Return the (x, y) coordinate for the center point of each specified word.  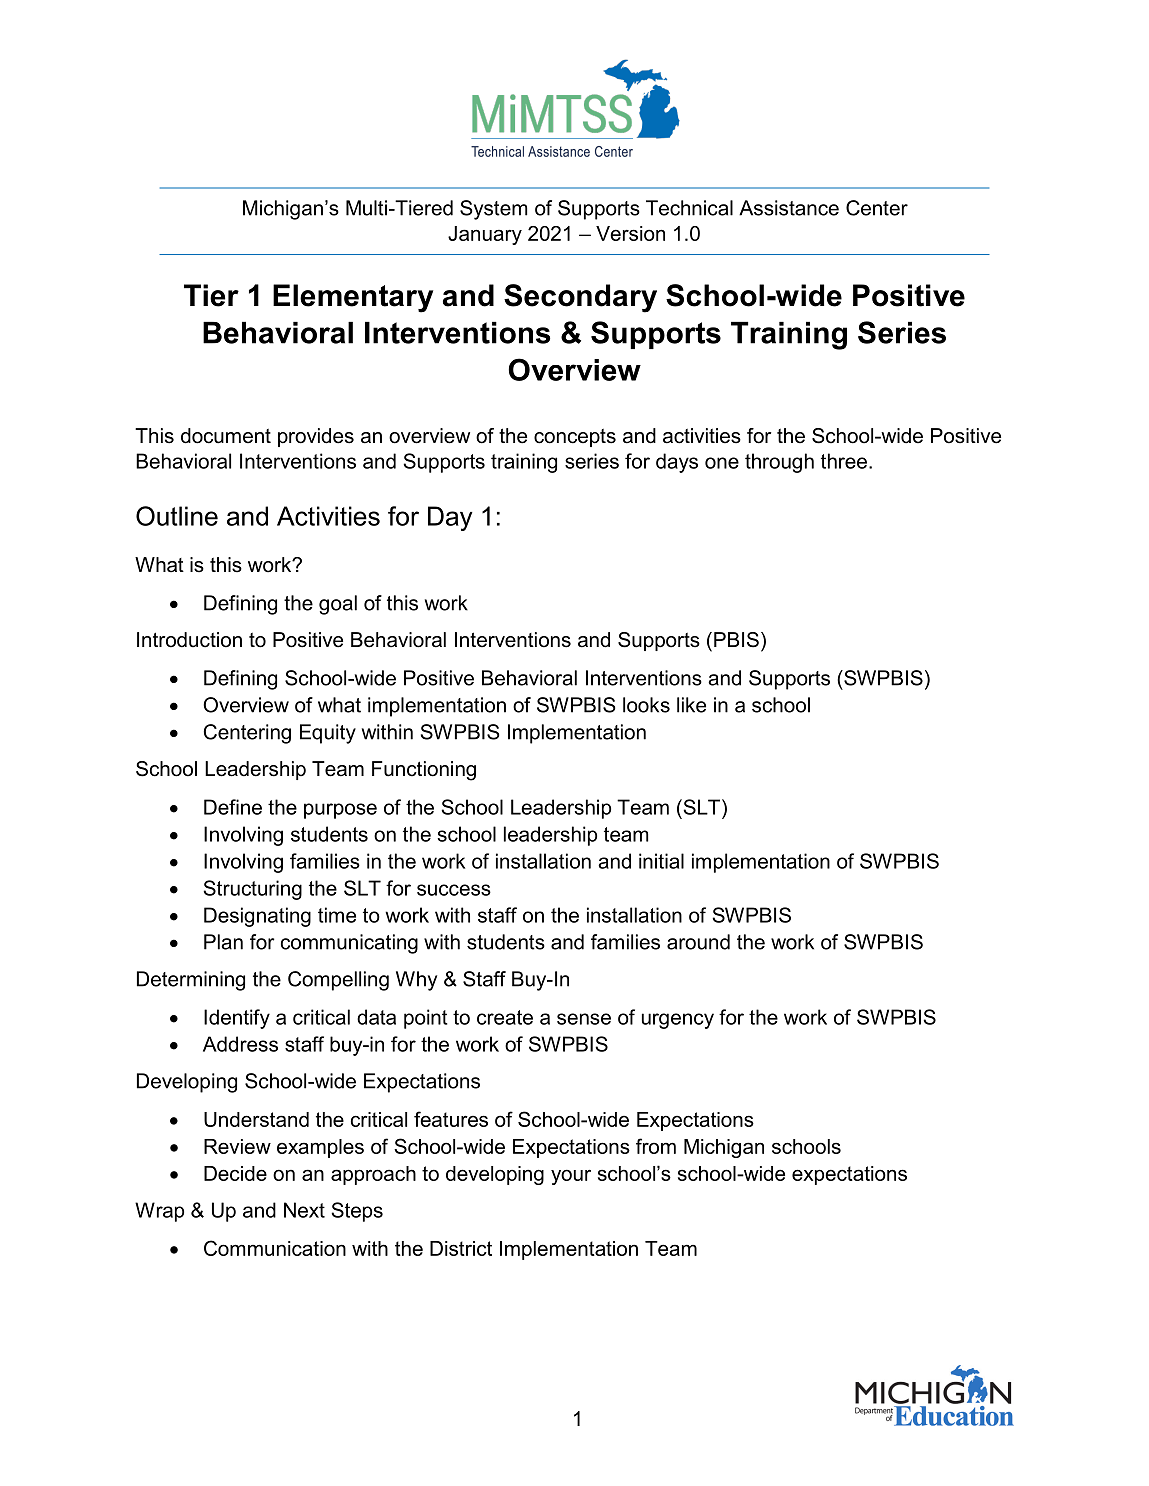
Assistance (789, 208)
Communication (275, 1248)
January (485, 235)
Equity (328, 734)
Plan (223, 942)
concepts (575, 438)
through (779, 463)
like (691, 705)
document (226, 436)
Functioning (424, 771)
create (505, 1017)
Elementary (353, 298)
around (698, 942)
